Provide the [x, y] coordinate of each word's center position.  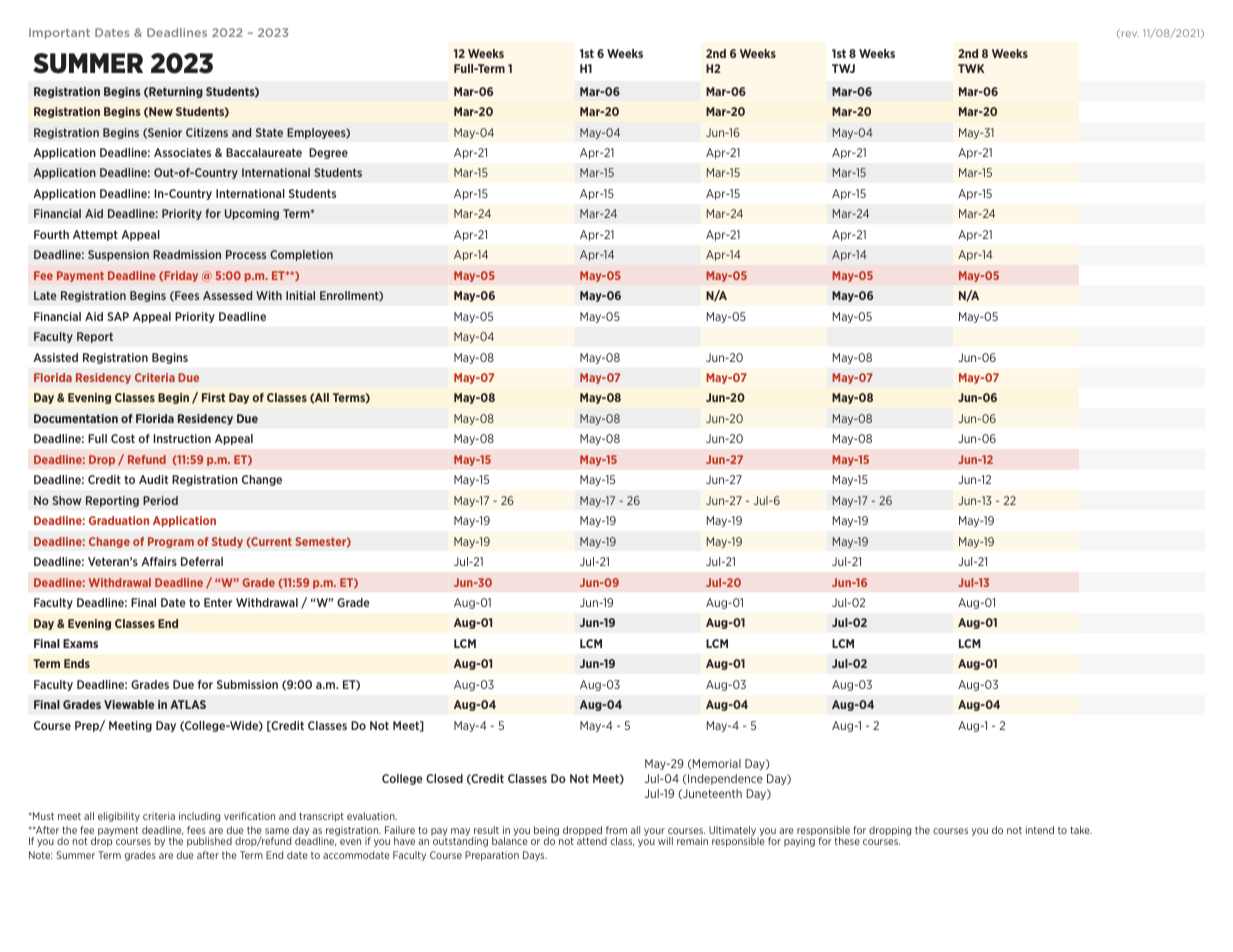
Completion [301, 255]
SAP [118, 316]
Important [59, 33]
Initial [300, 295]
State [269, 132]
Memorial [716, 763]
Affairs [159, 561]
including [199, 817]
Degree [328, 153]
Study [227, 542]
